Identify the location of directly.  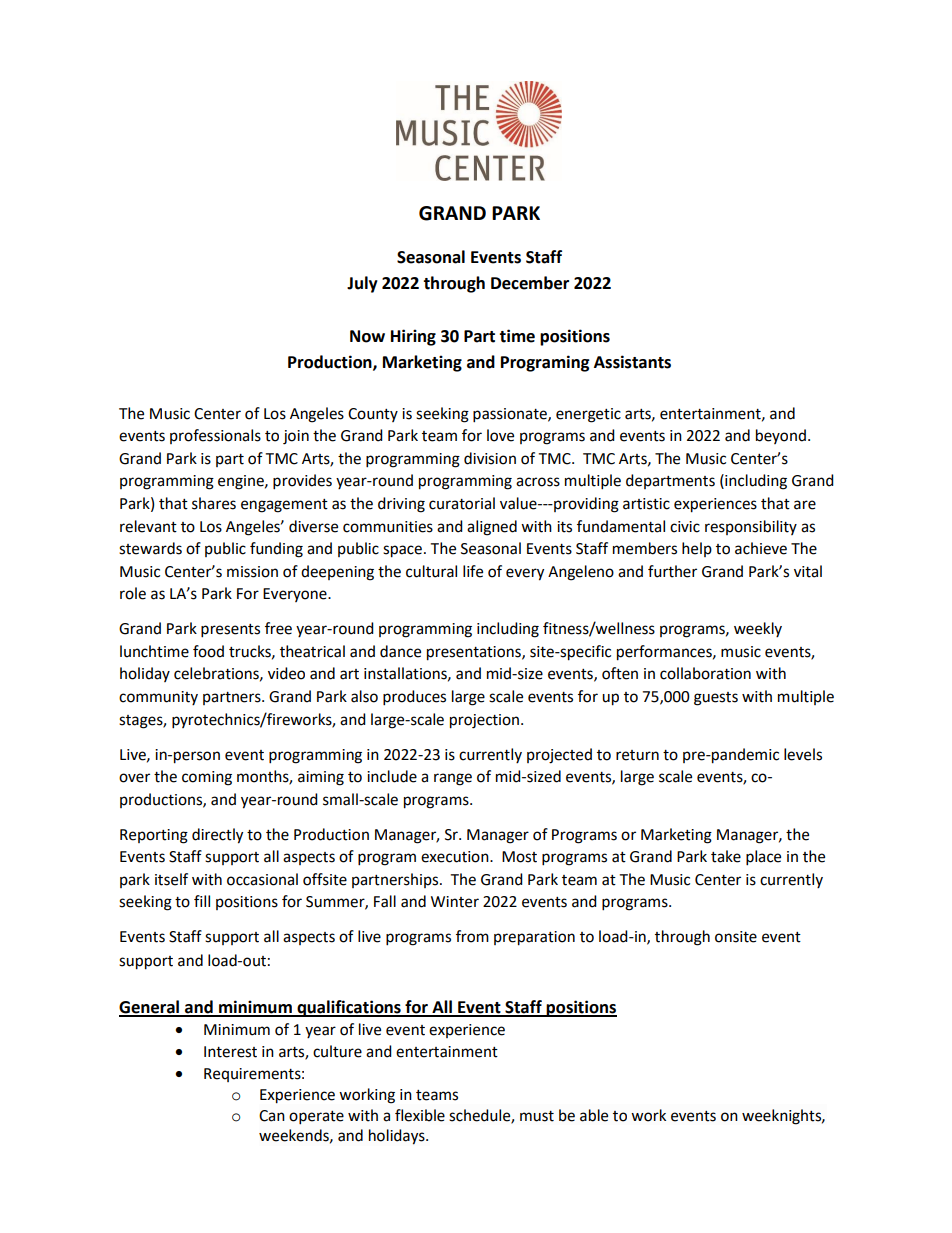
(217, 836).
